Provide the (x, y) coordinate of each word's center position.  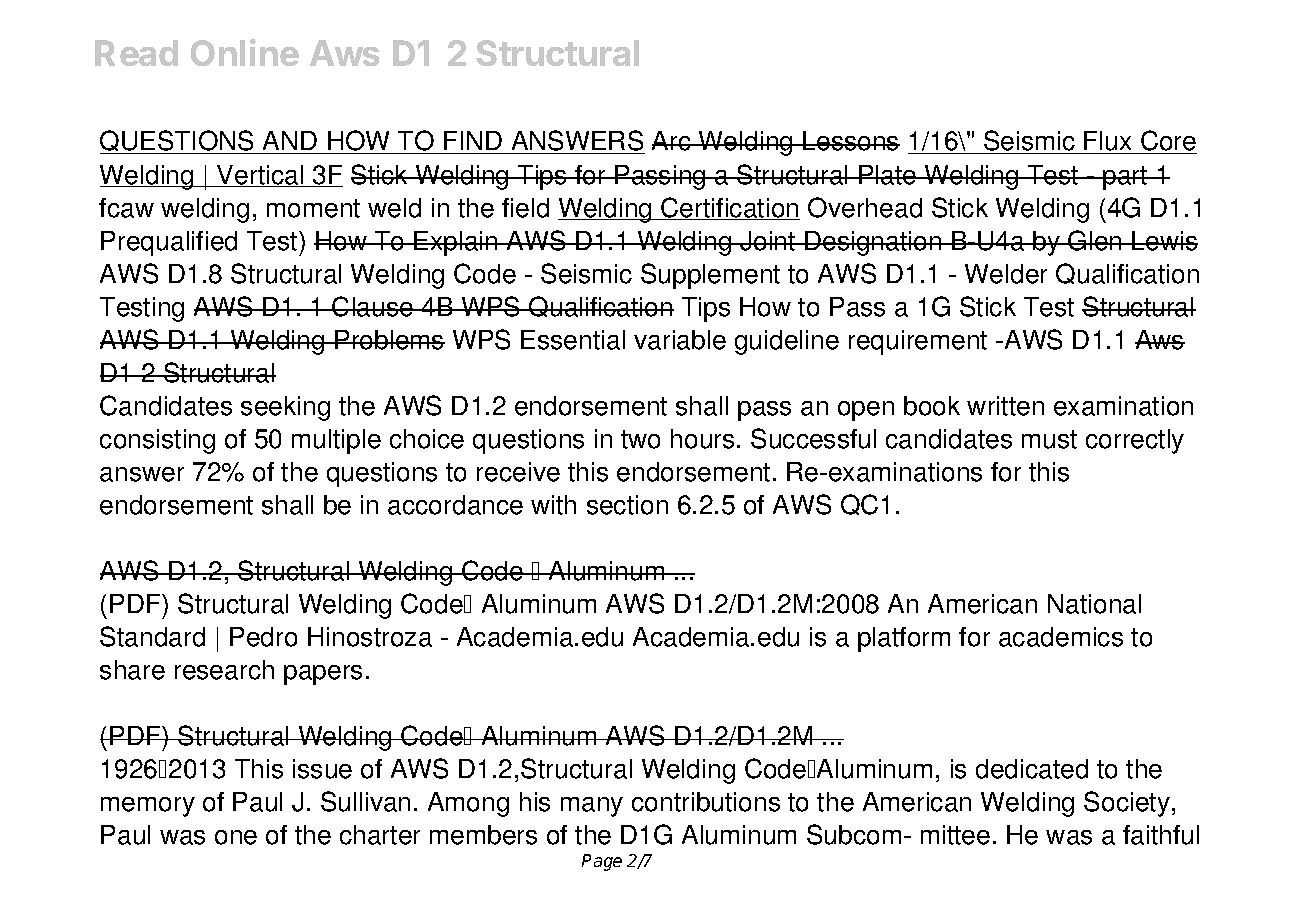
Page (602, 862)
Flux (1109, 142)
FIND (473, 140)
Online (245, 52)
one (236, 837)
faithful (1161, 835)
